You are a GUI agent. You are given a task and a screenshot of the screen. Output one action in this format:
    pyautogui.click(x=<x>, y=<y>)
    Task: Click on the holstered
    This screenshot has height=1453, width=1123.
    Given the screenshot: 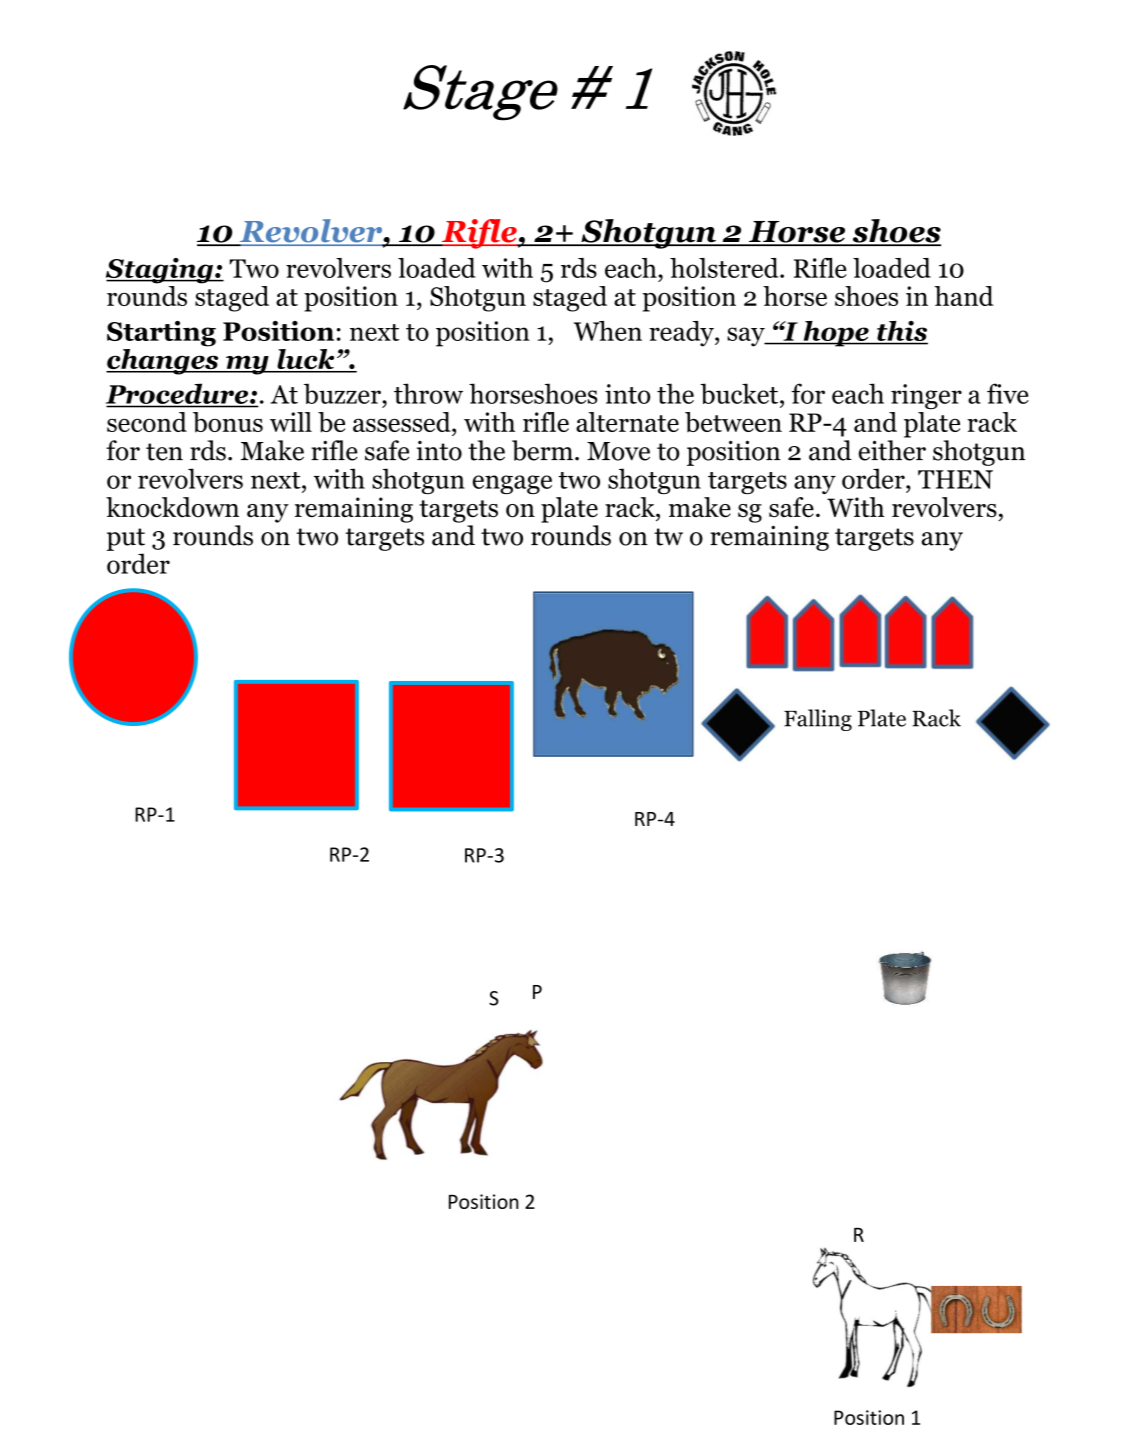 What is the action you would take?
    pyautogui.click(x=725, y=268)
